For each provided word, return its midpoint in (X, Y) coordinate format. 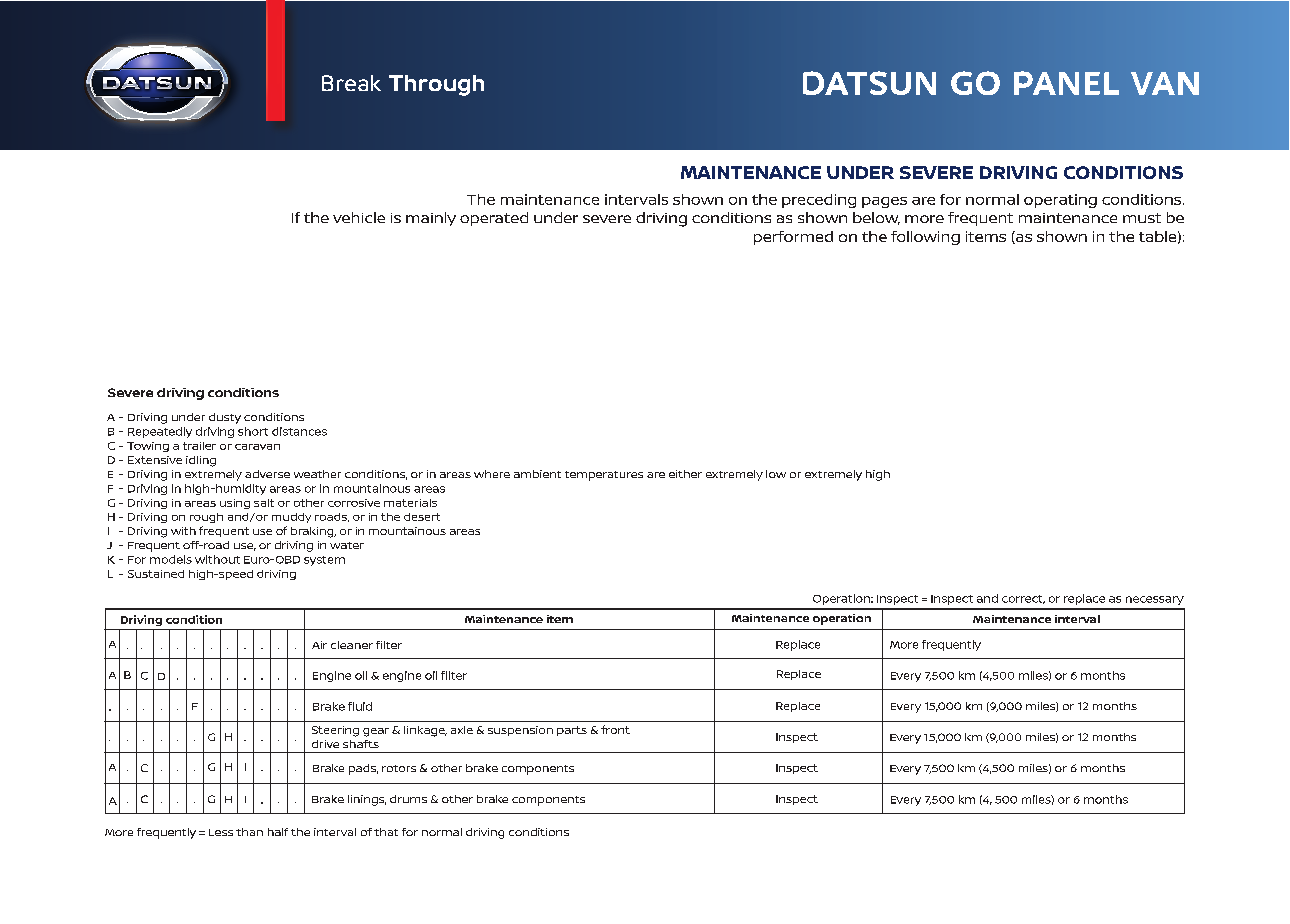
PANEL (1066, 83)
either (685, 474)
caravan (257, 447)
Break (351, 83)
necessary (1155, 600)
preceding (819, 201)
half (278, 832)
